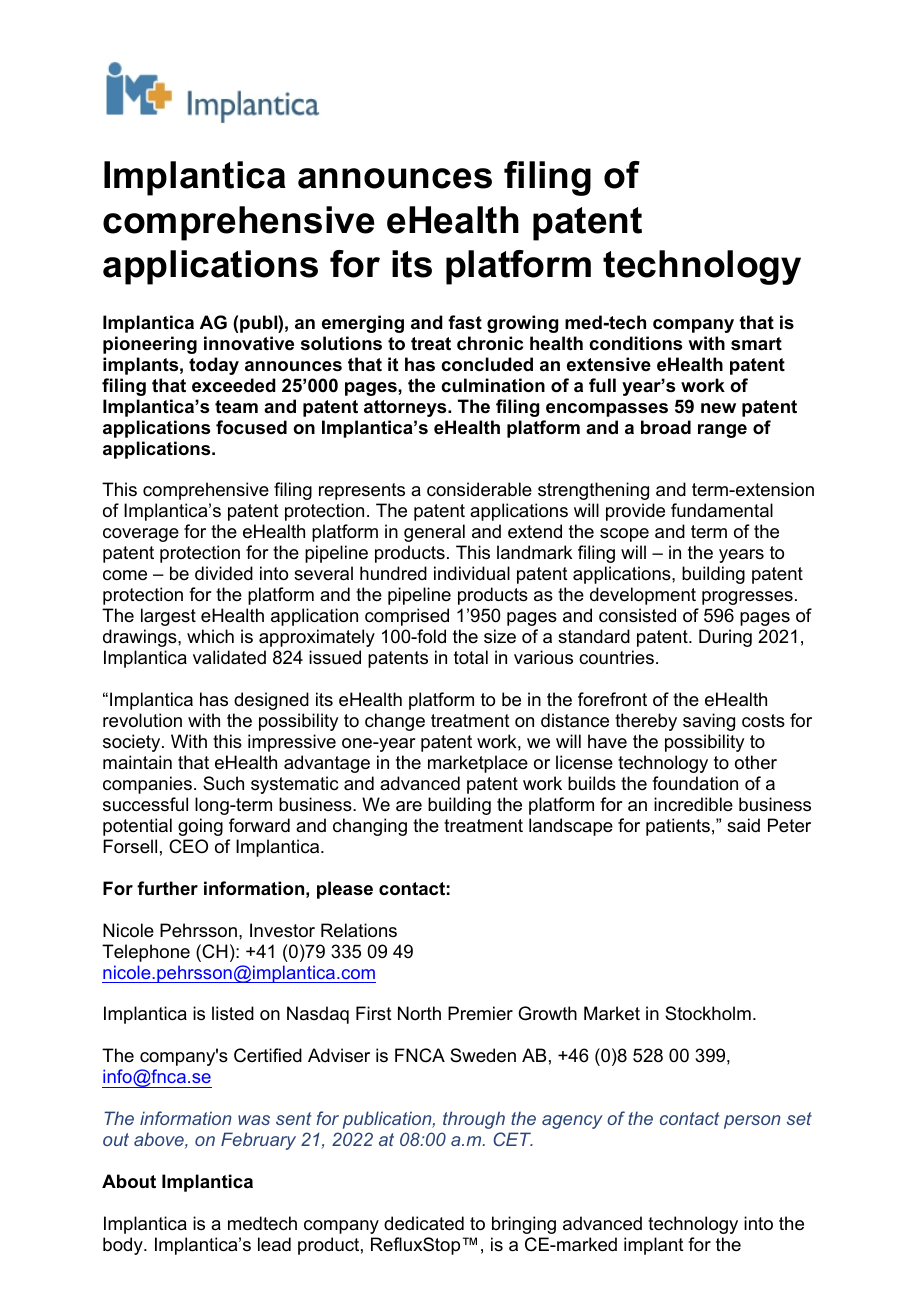 This page has height=1308, width=924. I want to click on smart, so click(756, 343).
